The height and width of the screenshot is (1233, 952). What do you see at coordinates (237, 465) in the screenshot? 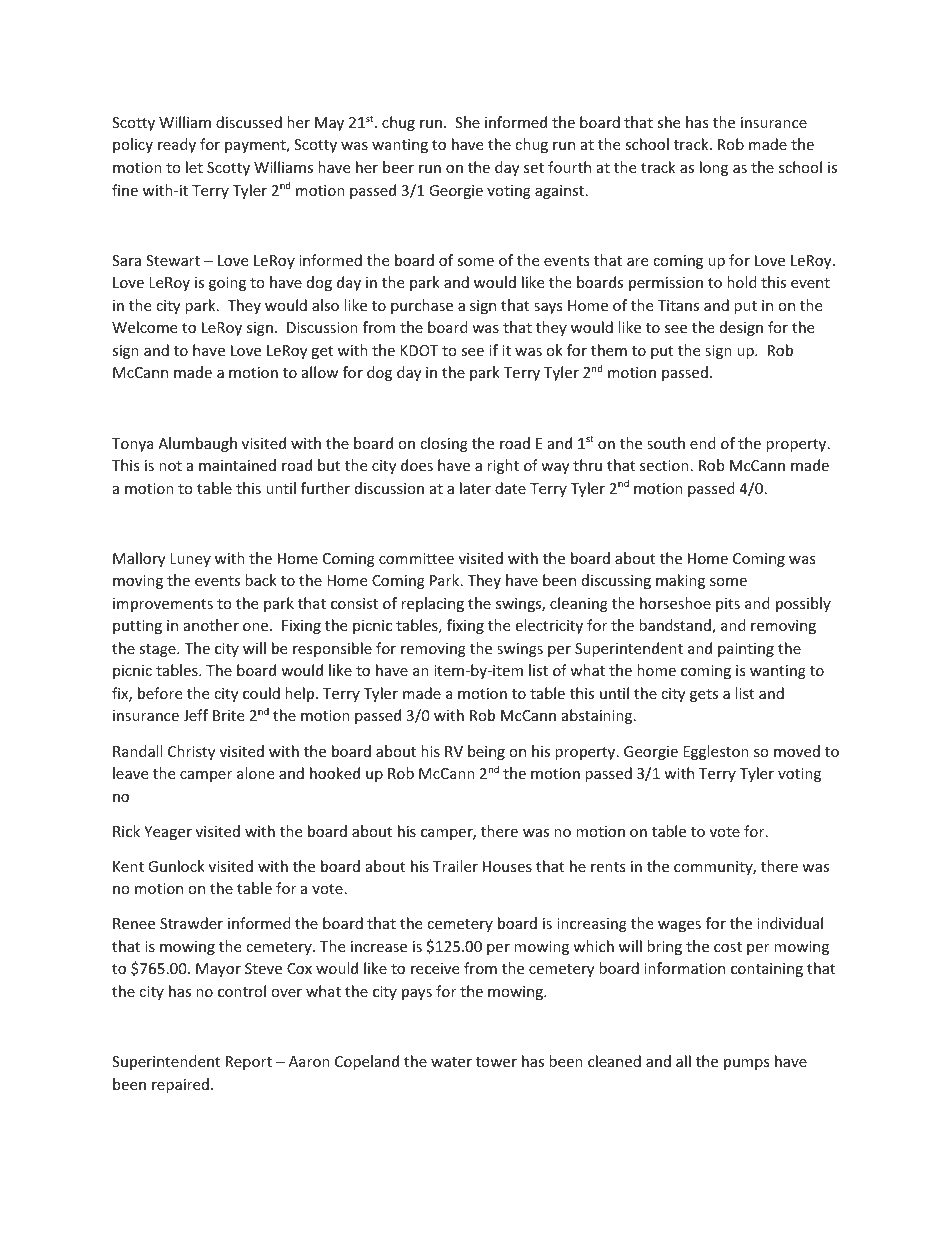
I see `maintained` at bounding box center [237, 465].
